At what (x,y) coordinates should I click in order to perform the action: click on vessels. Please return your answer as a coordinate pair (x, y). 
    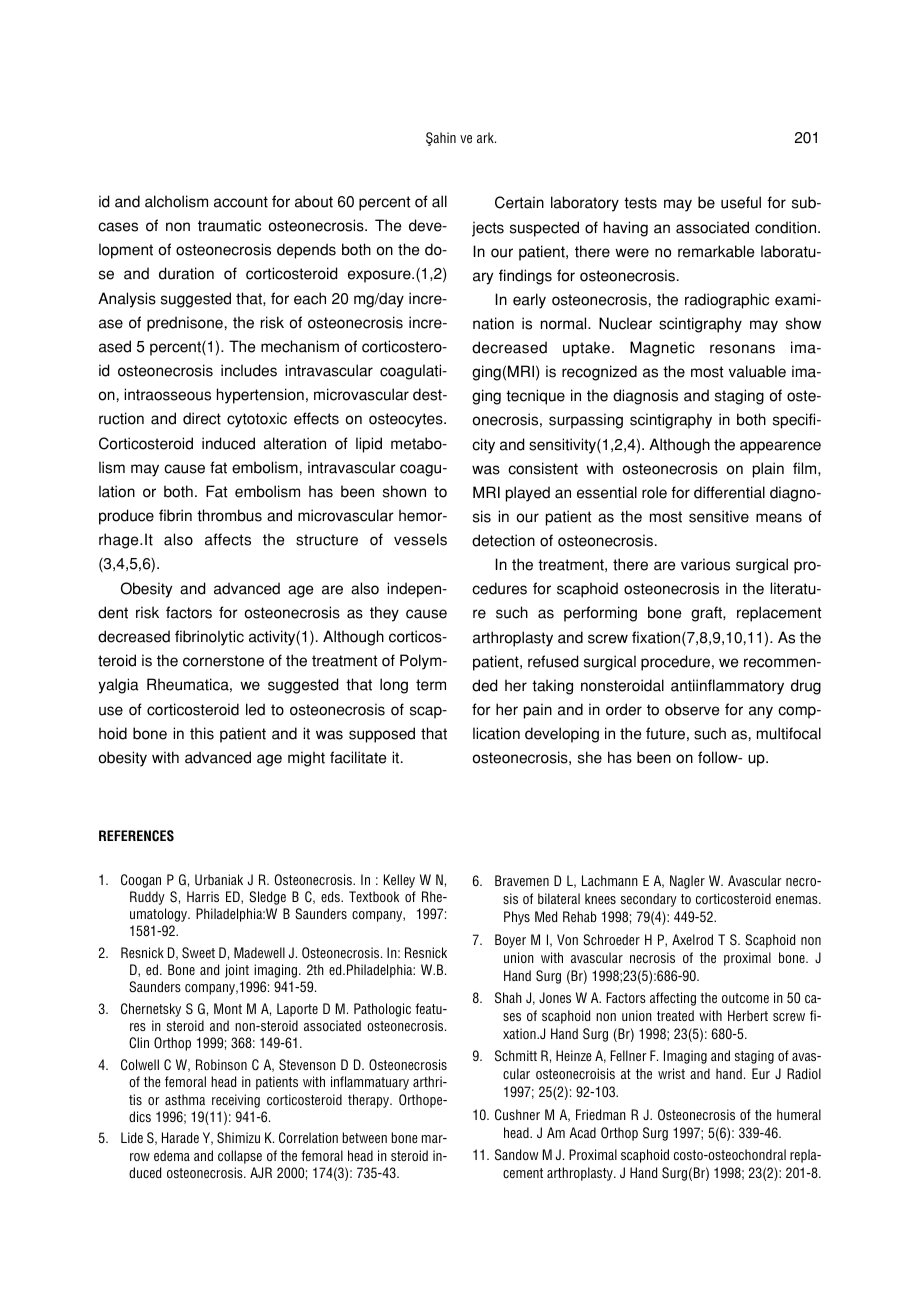
    Looking at the image, I should click on (420, 539).
